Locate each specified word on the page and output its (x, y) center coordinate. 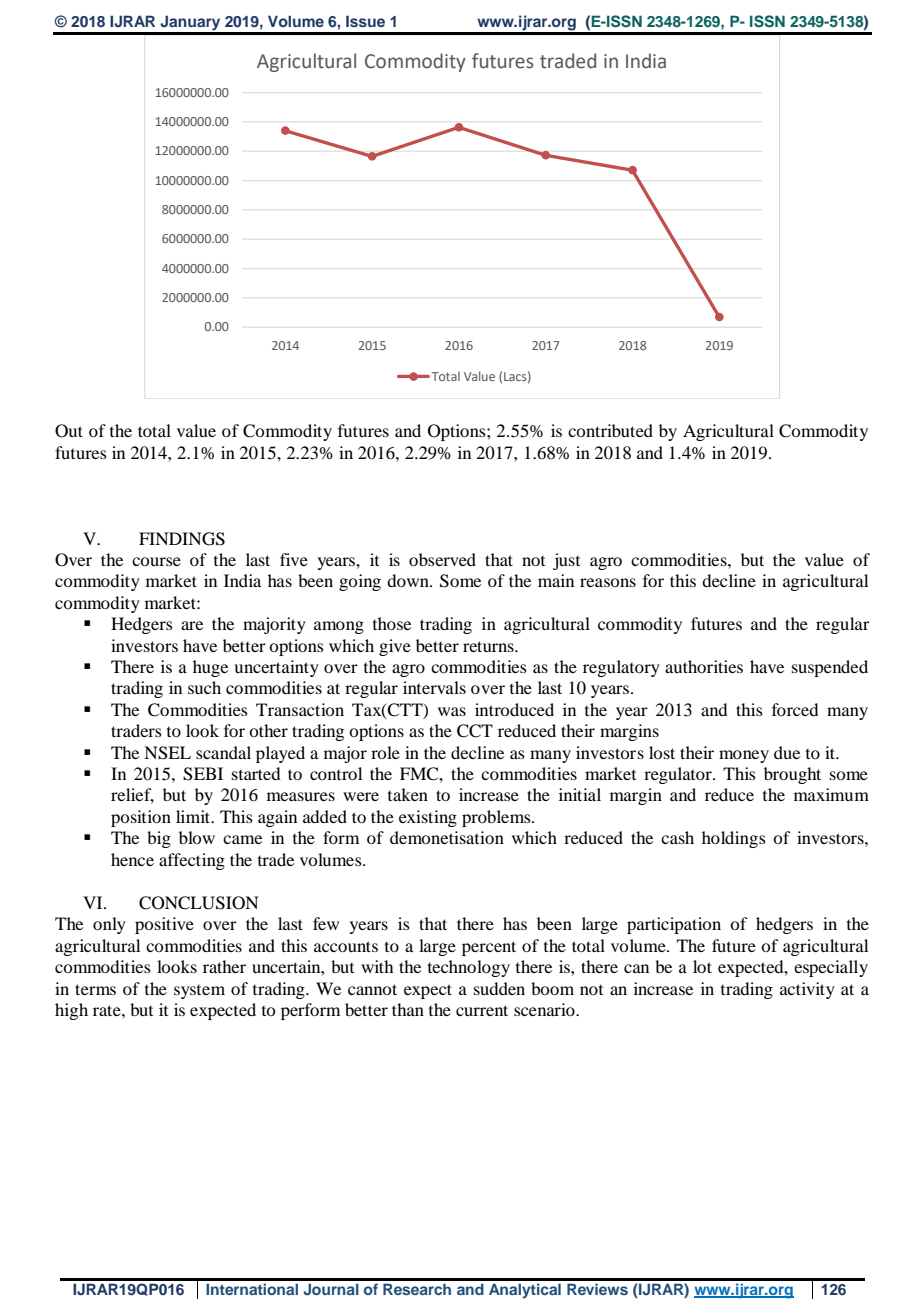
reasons (608, 582)
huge (210, 668)
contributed (610, 430)
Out (69, 431)
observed (442, 559)
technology (469, 968)
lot (702, 966)
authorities (704, 666)
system (199, 992)
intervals (434, 687)
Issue (365, 21)
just (566, 561)
